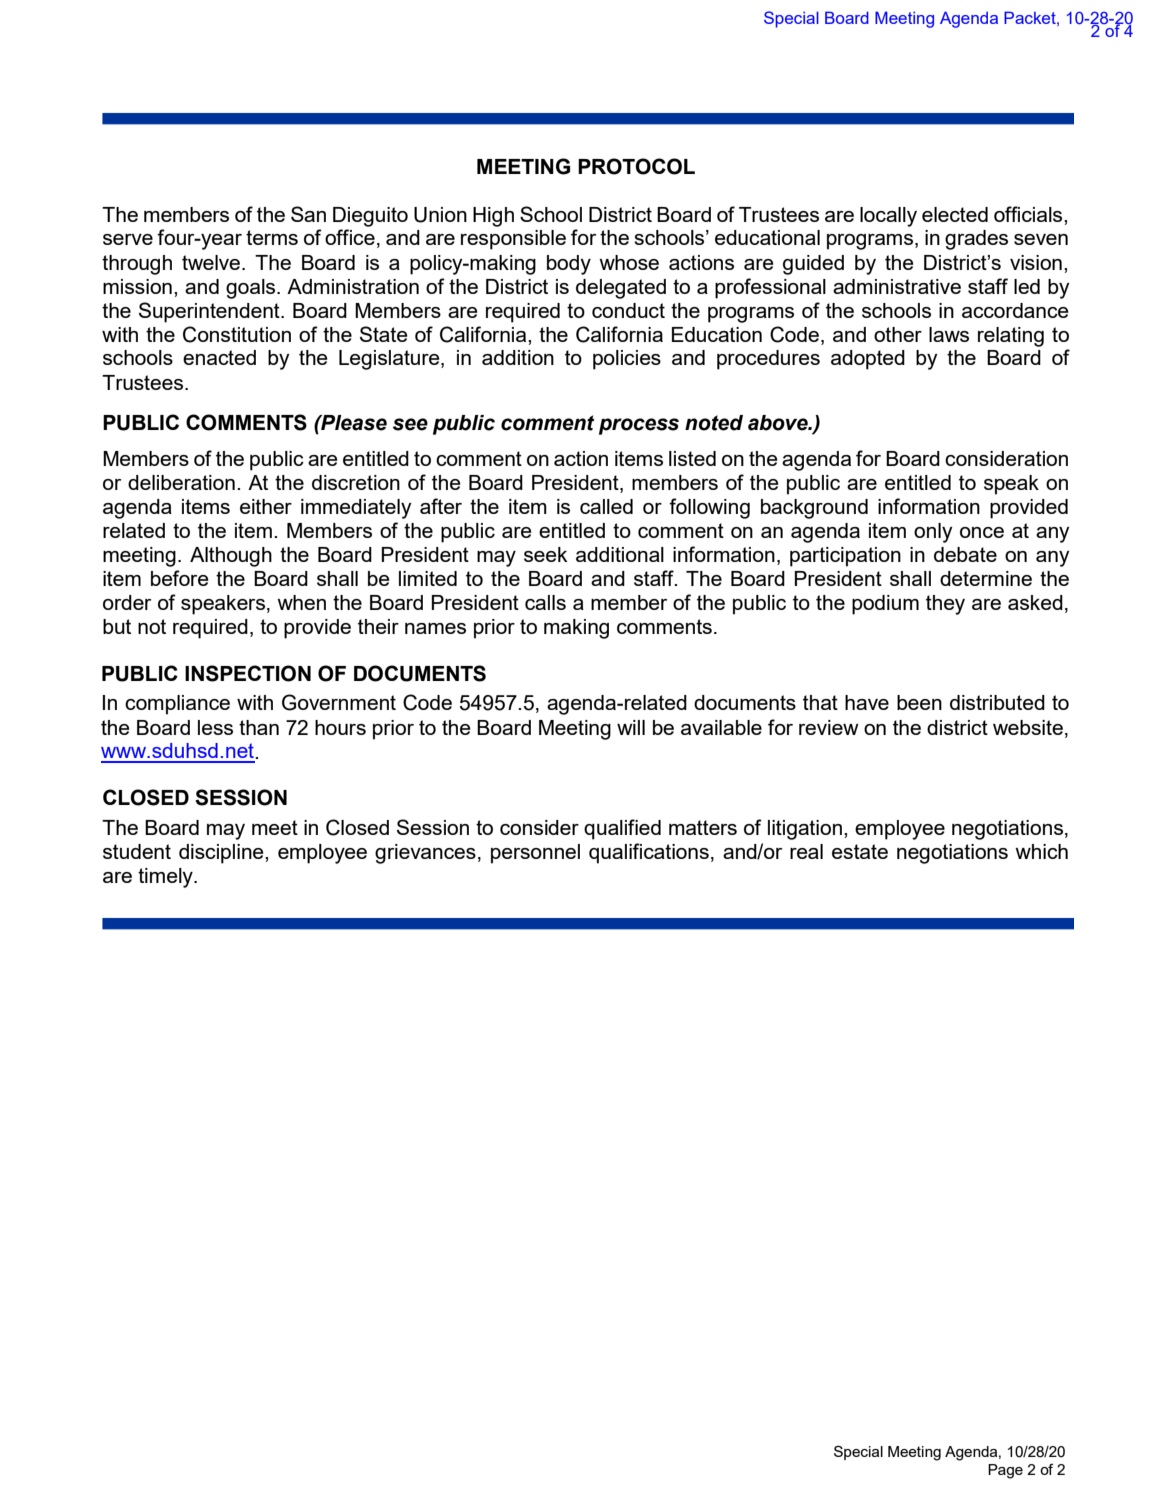 The width and height of the screenshot is (1161, 1503). I want to click on which, so click(1041, 851).
